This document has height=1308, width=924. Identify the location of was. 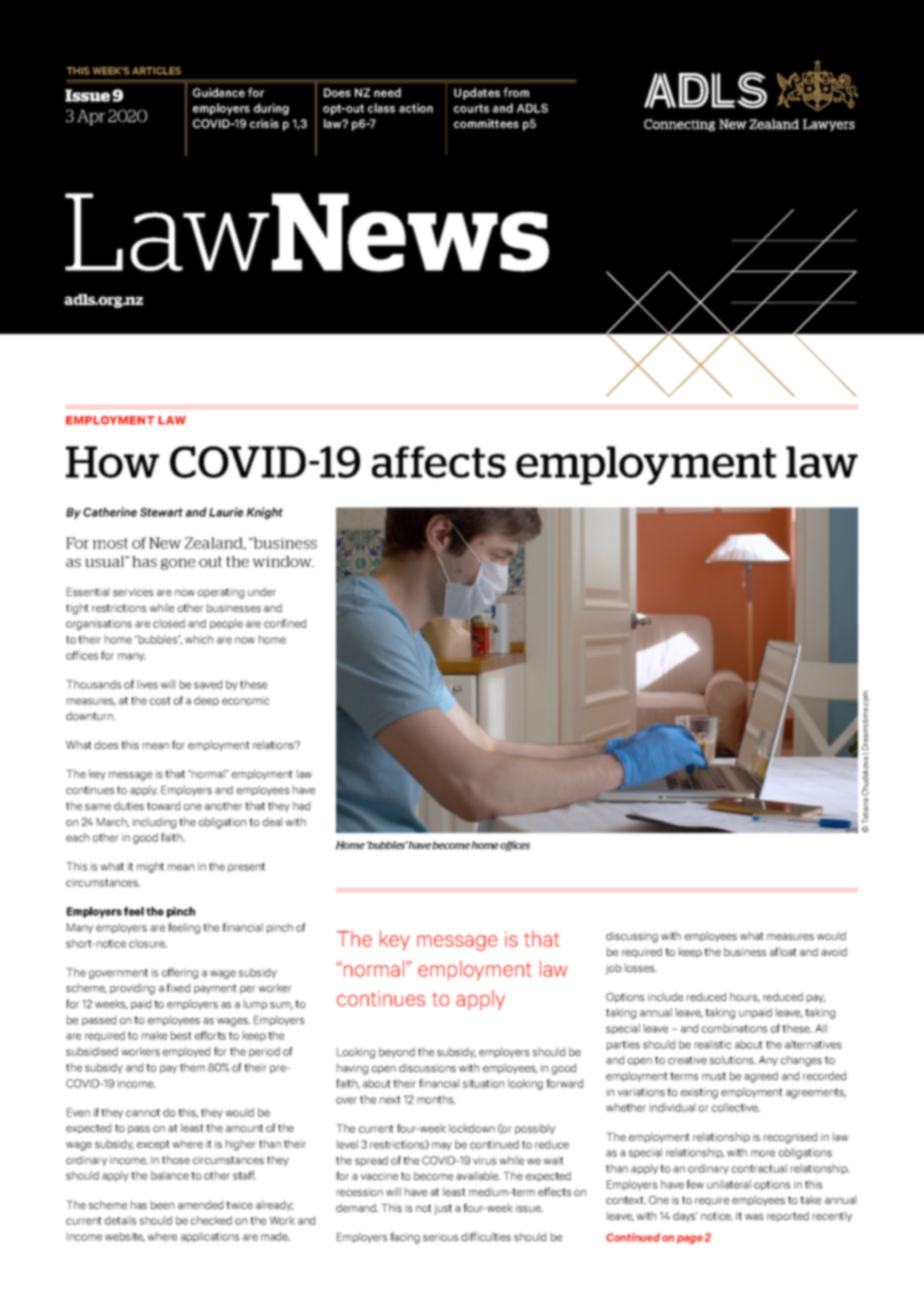
(754, 1217).
